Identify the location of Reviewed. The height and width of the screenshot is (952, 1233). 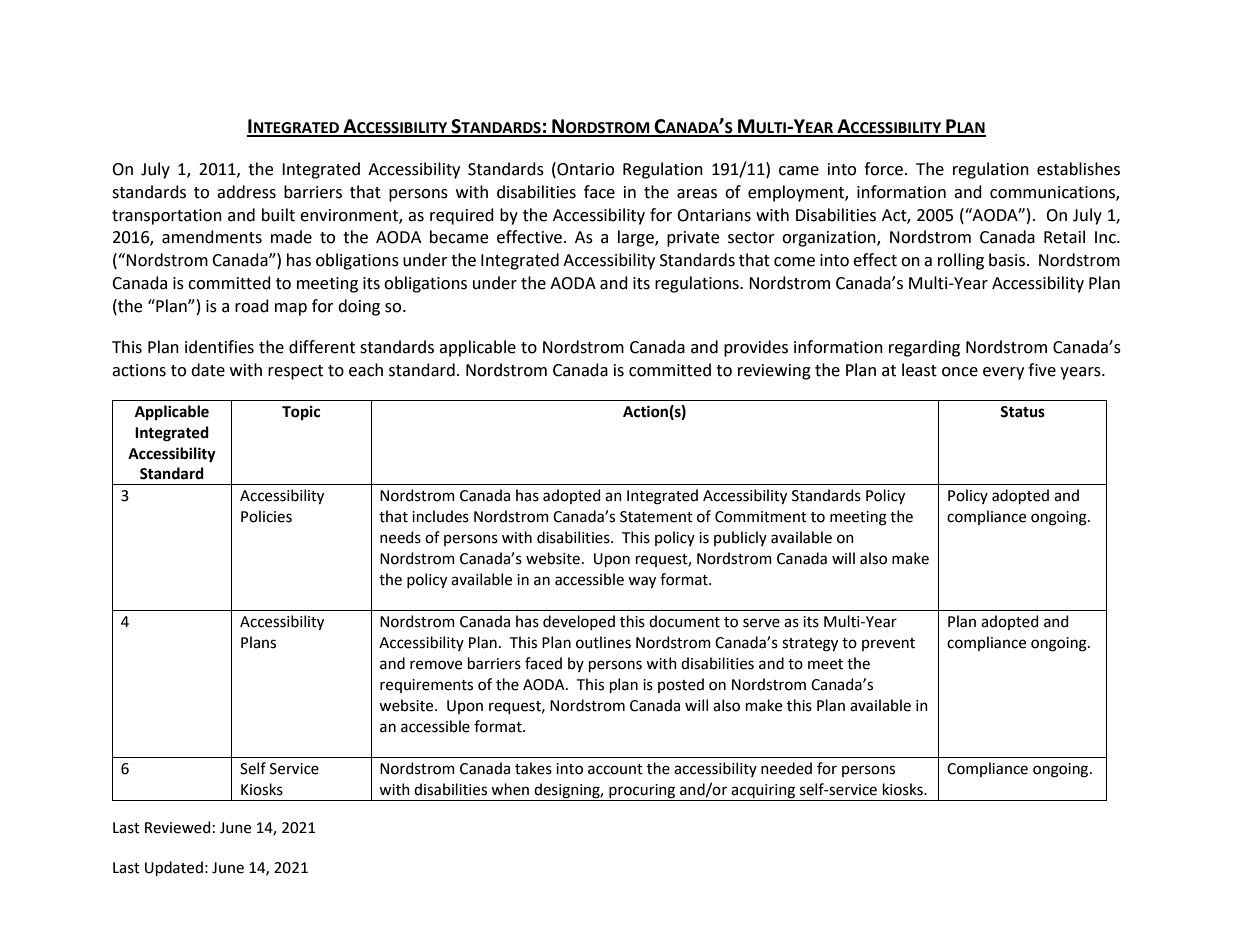
(177, 827).
